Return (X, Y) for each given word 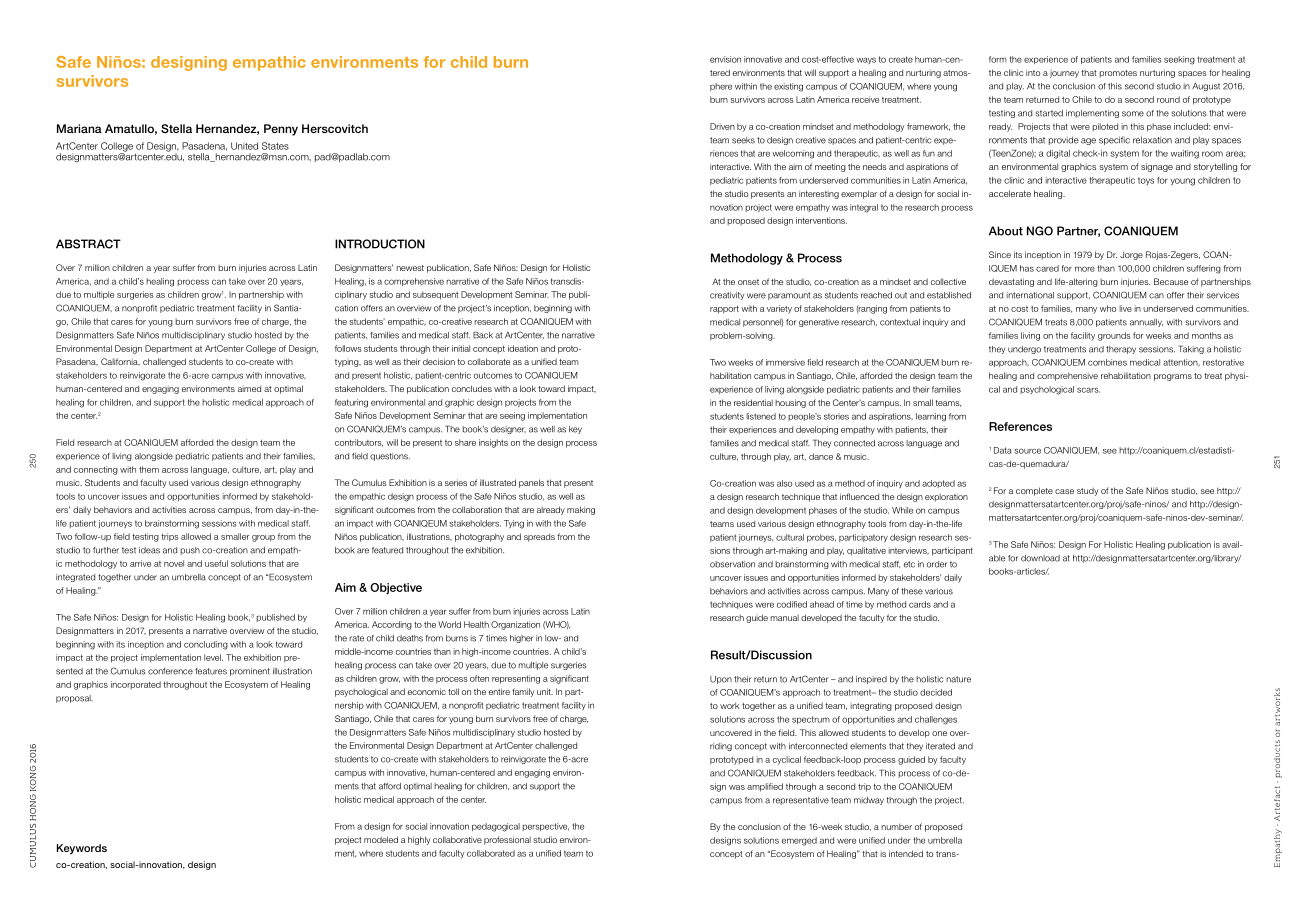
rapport (724, 310)
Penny (281, 130)
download (1040, 558)
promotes (1118, 74)
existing (788, 87)
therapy (1121, 350)
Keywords (82, 849)
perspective (545, 827)
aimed (249, 389)
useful (216, 563)
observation (732, 564)
